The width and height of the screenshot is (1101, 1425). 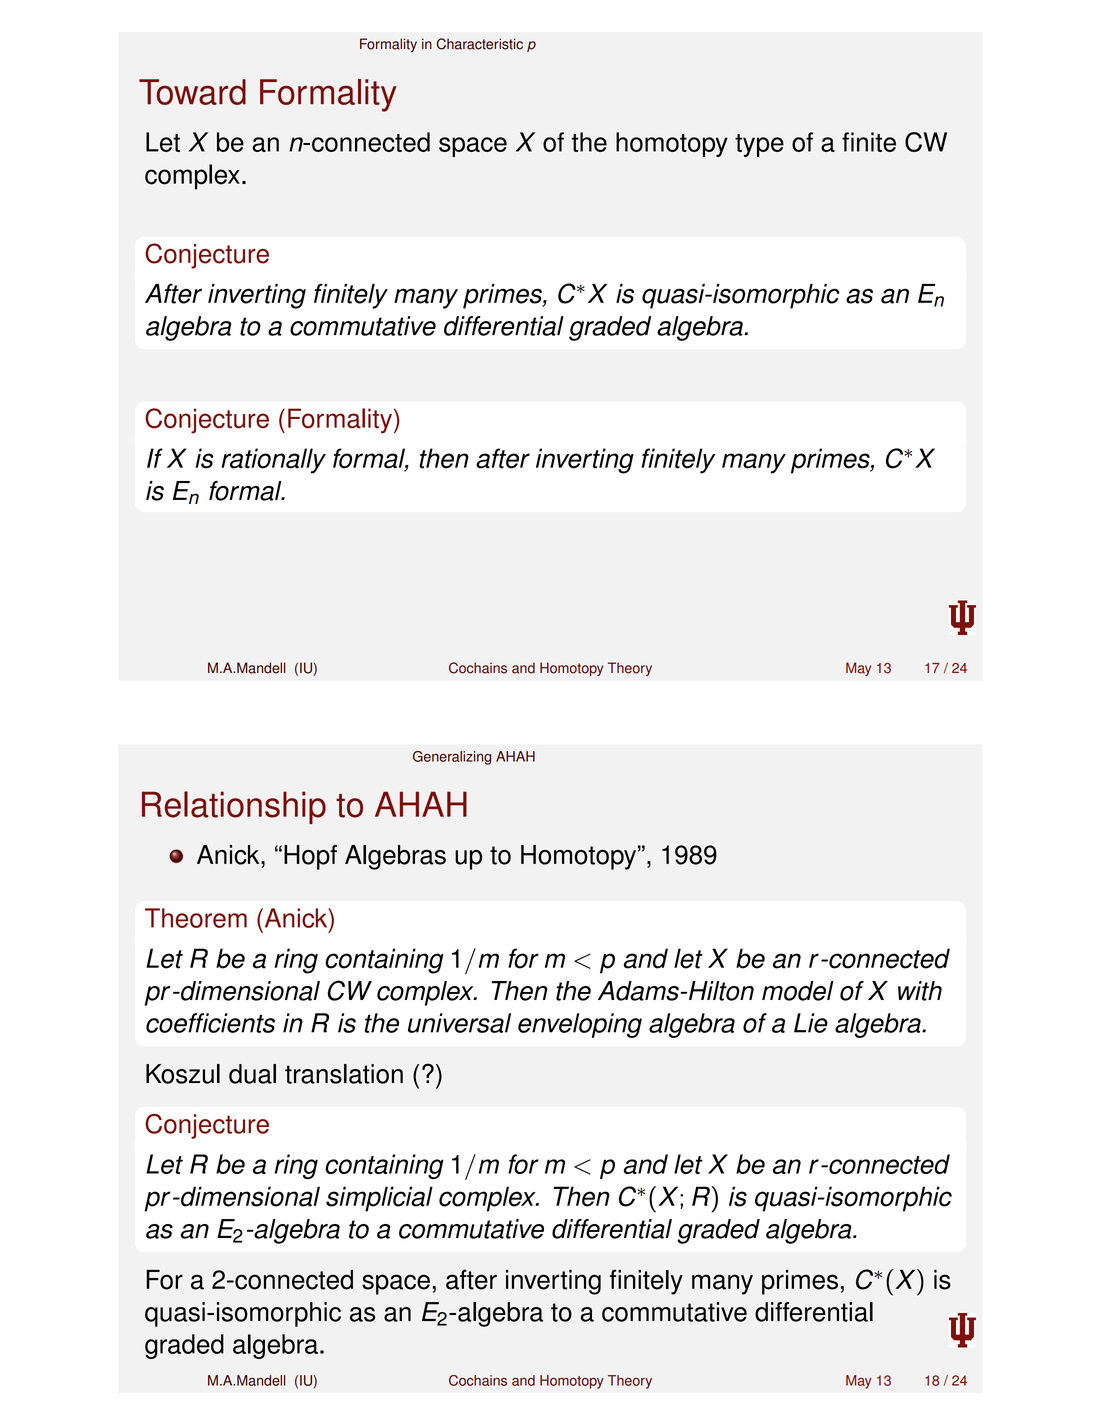 What do you see at coordinates (811, 1023) in the screenshot?
I see `Lie` at bounding box center [811, 1023].
